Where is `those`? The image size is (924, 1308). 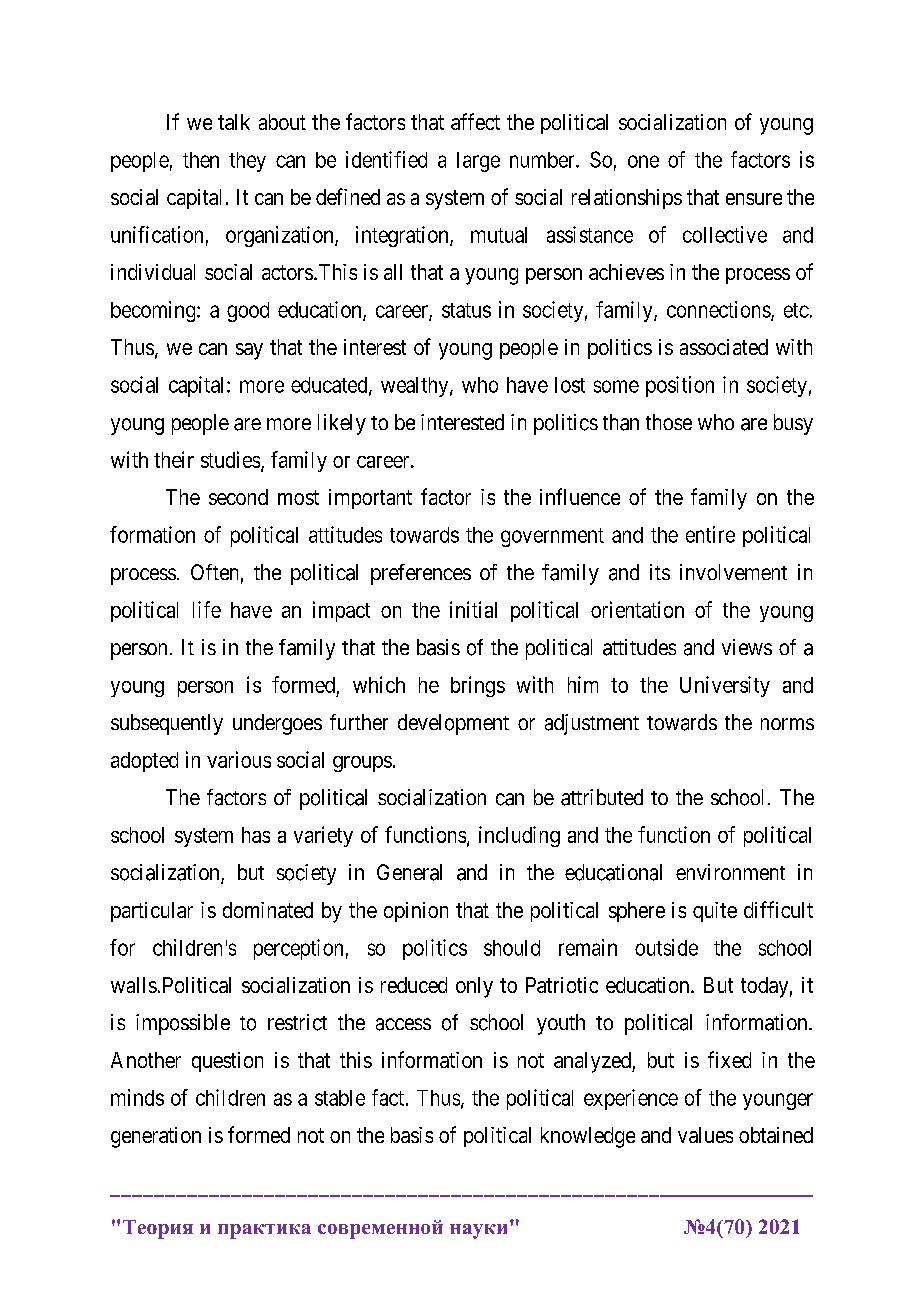 those is located at coordinates (669, 422).
